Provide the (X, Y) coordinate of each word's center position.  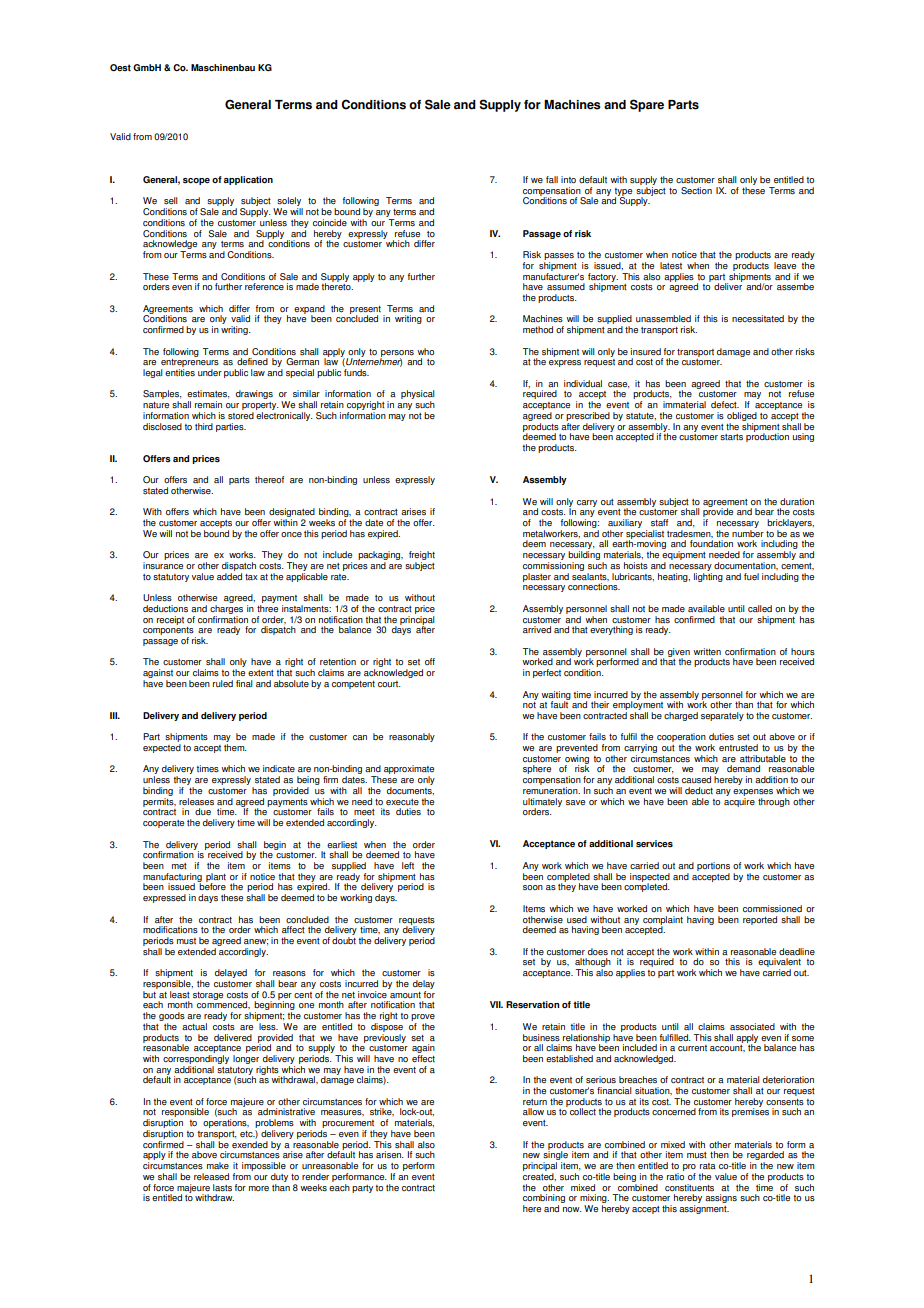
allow (533, 1111)
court (389, 684)
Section (696, 190)
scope (196, 181)
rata (708, 1166)
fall (552, 179)
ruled (223, 683)
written (707, 651)
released (211, 1176)
